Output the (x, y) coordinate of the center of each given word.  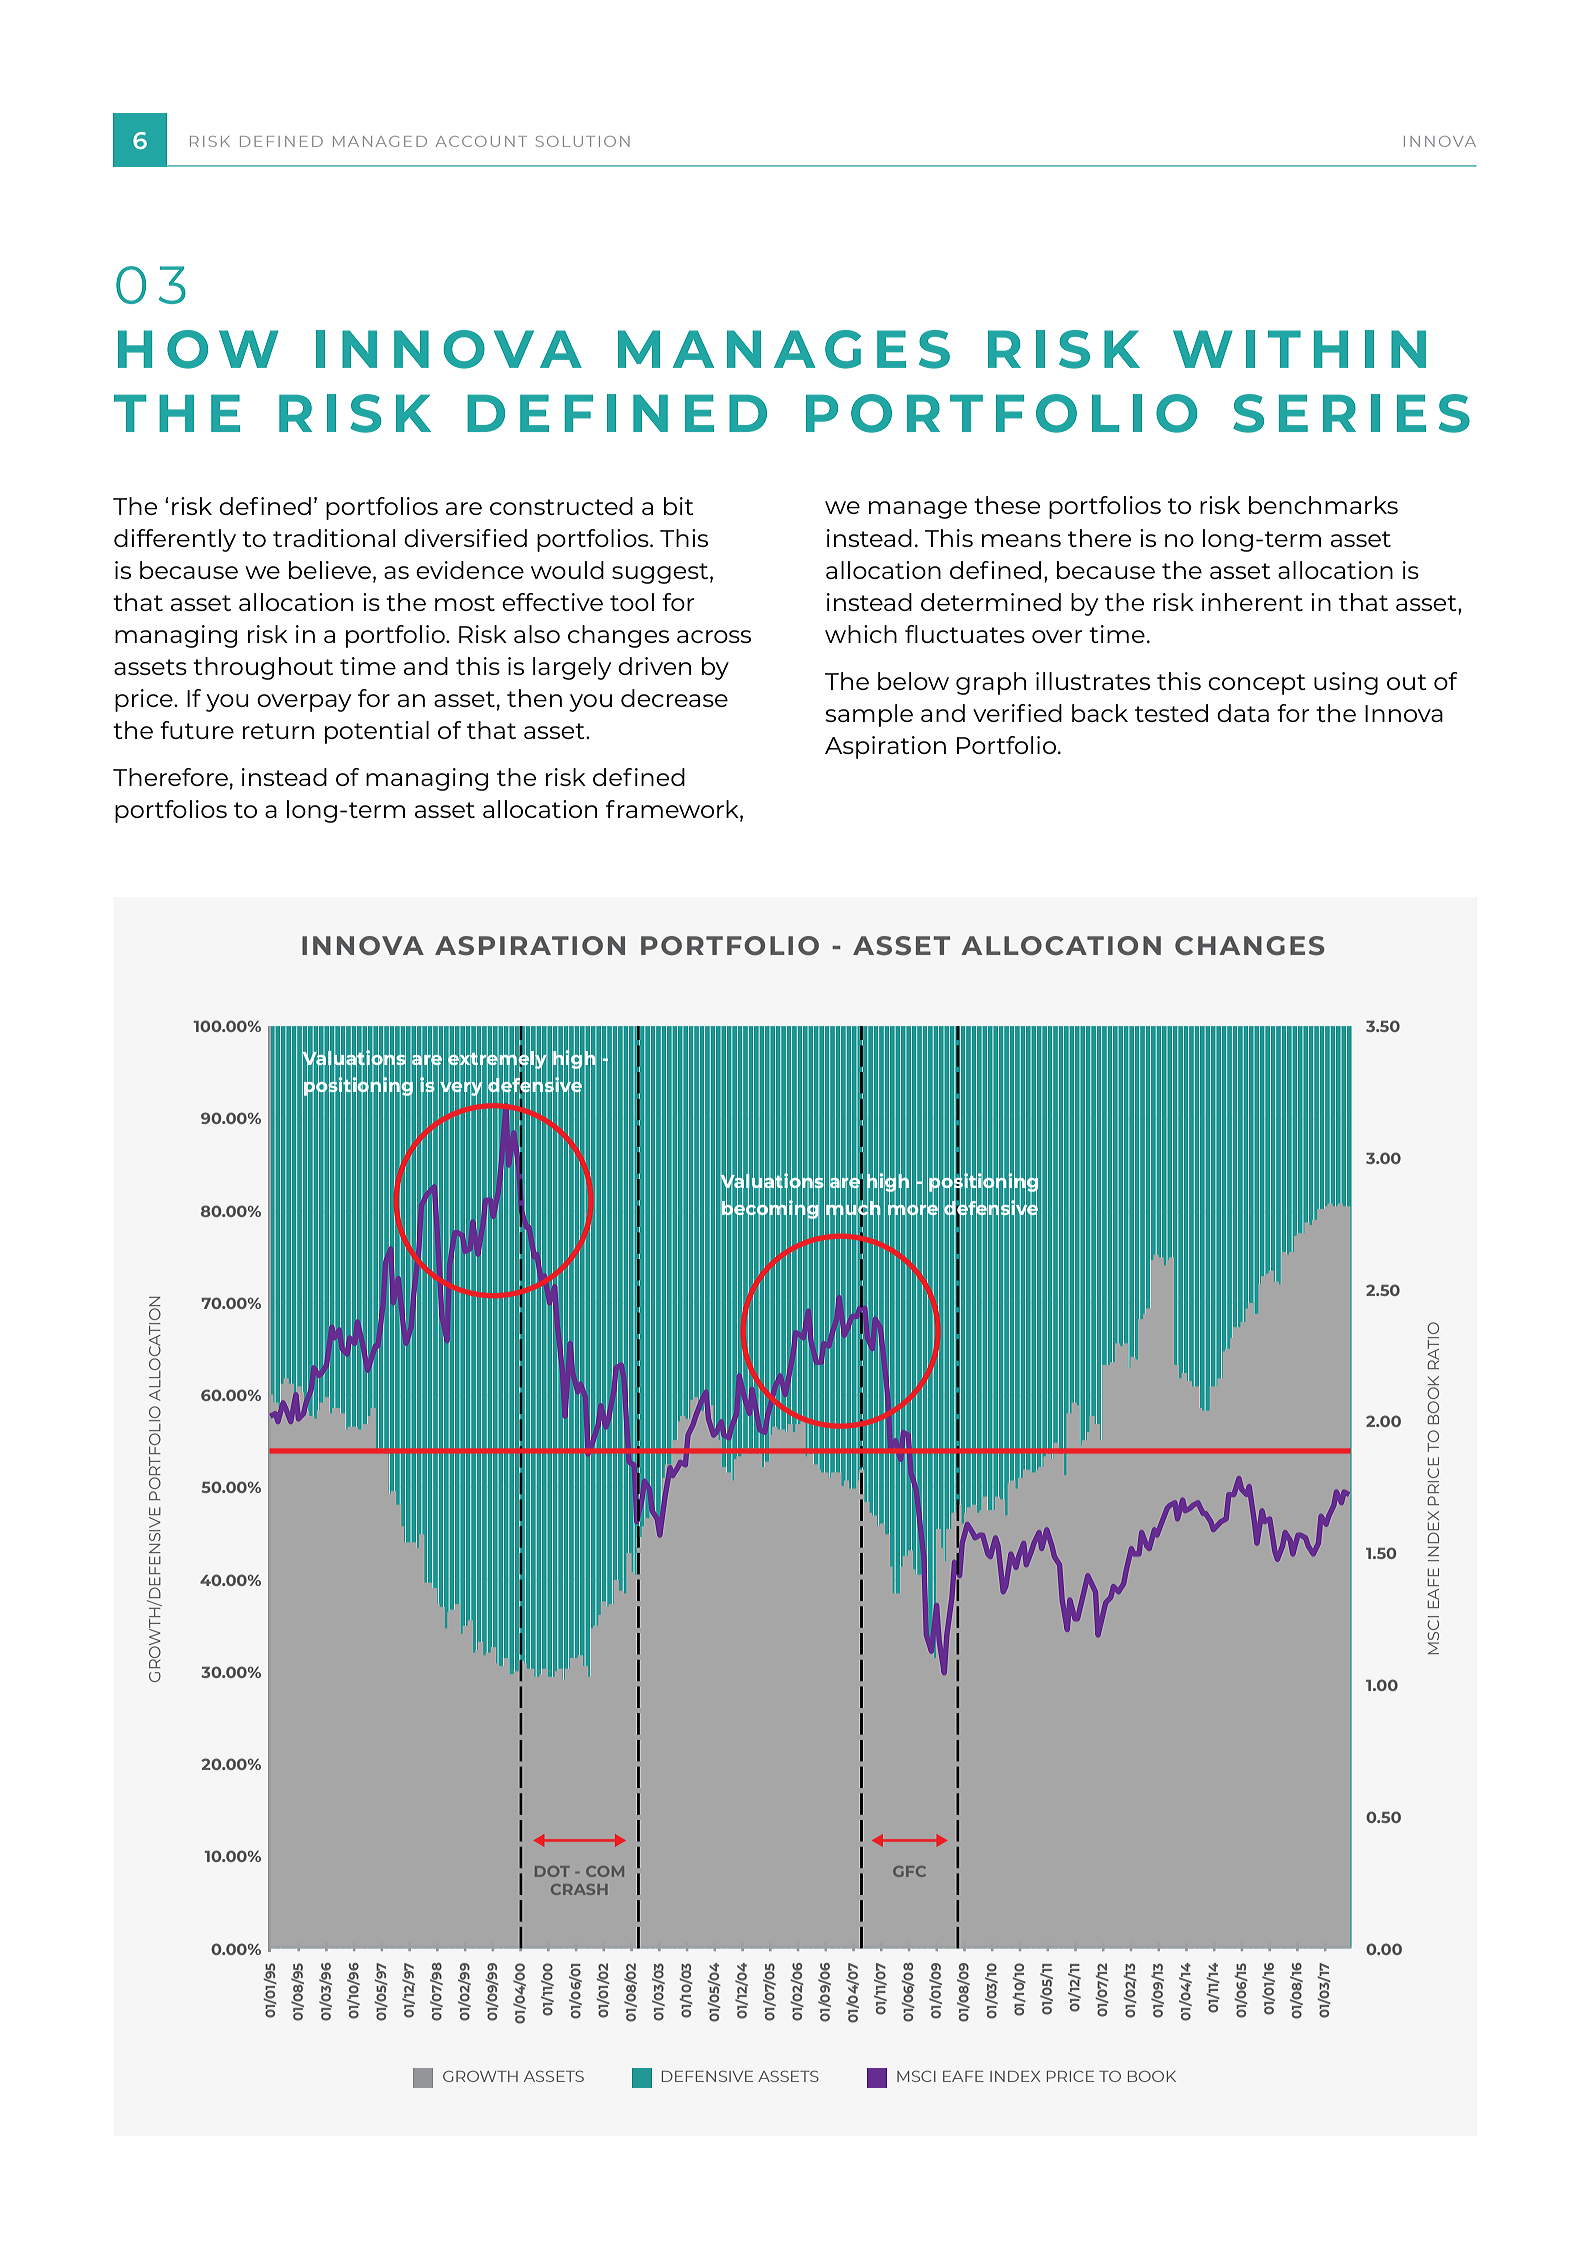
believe (331, 571)
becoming (770, 1209)
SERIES (1351, 413)
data (1243, 713)
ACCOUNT (481, 141)
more (913, 1210)
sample (869, 715)
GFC (909, 1871)
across (714, 636)
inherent (1252, 602)
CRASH (579, 1889)
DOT (552, 1871)
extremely (498, 1060)
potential (377, 732)
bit (678, 506)
